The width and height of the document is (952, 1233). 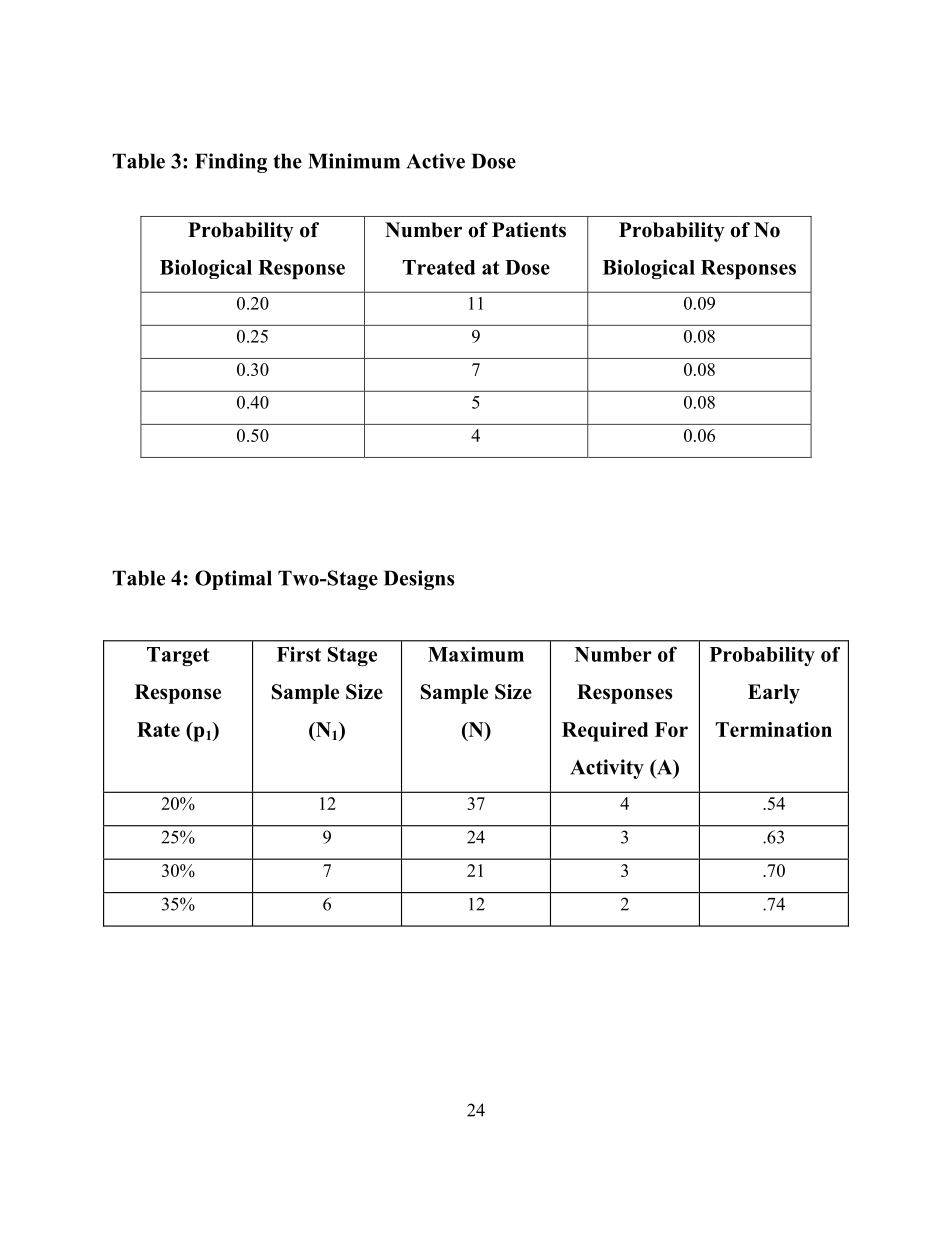 What do you see at coordinates (605, 732) in the document?
I see `Required` at bounding box center [605, 732].
